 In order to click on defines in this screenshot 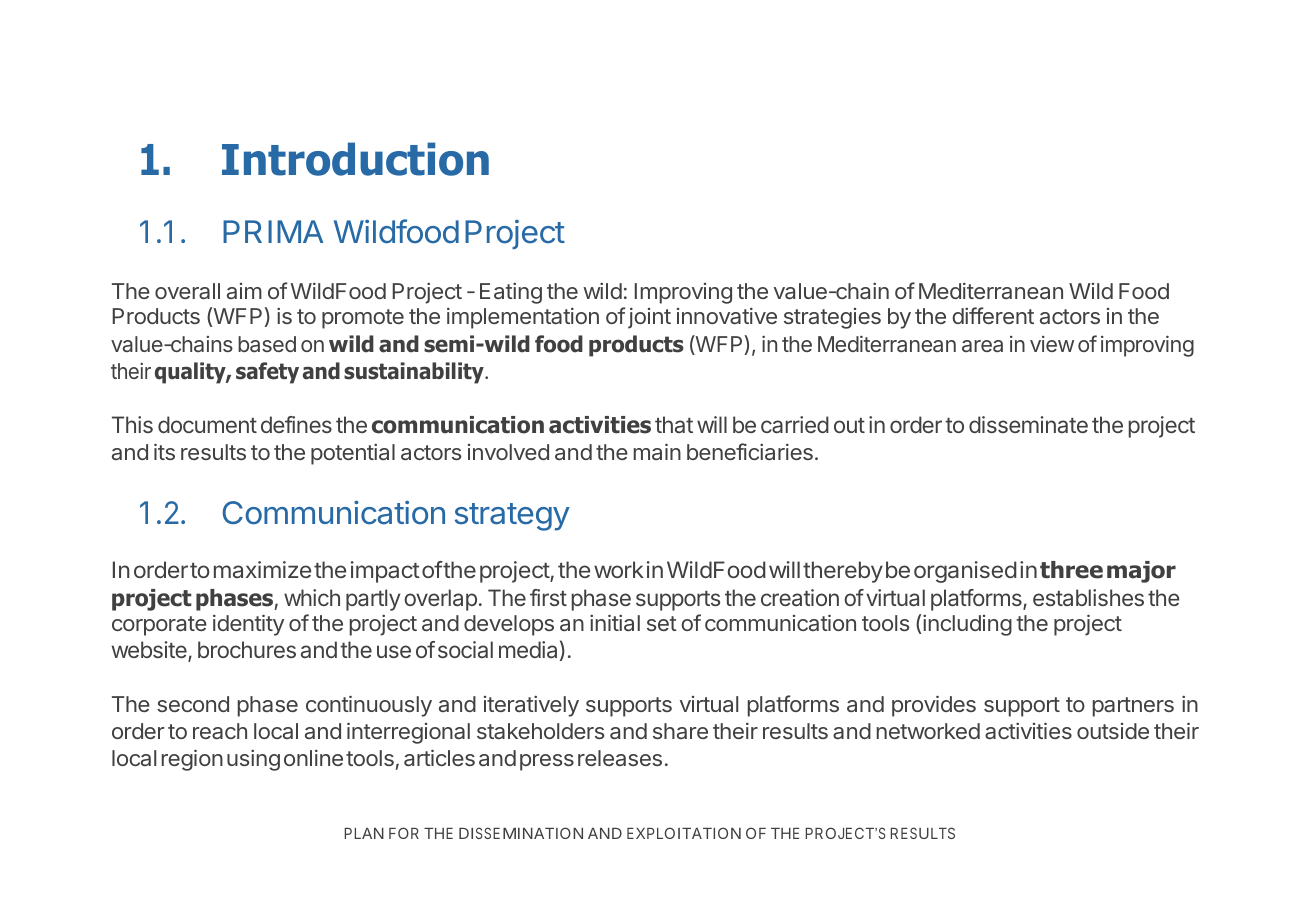, I will do `click(296, 424)`.
